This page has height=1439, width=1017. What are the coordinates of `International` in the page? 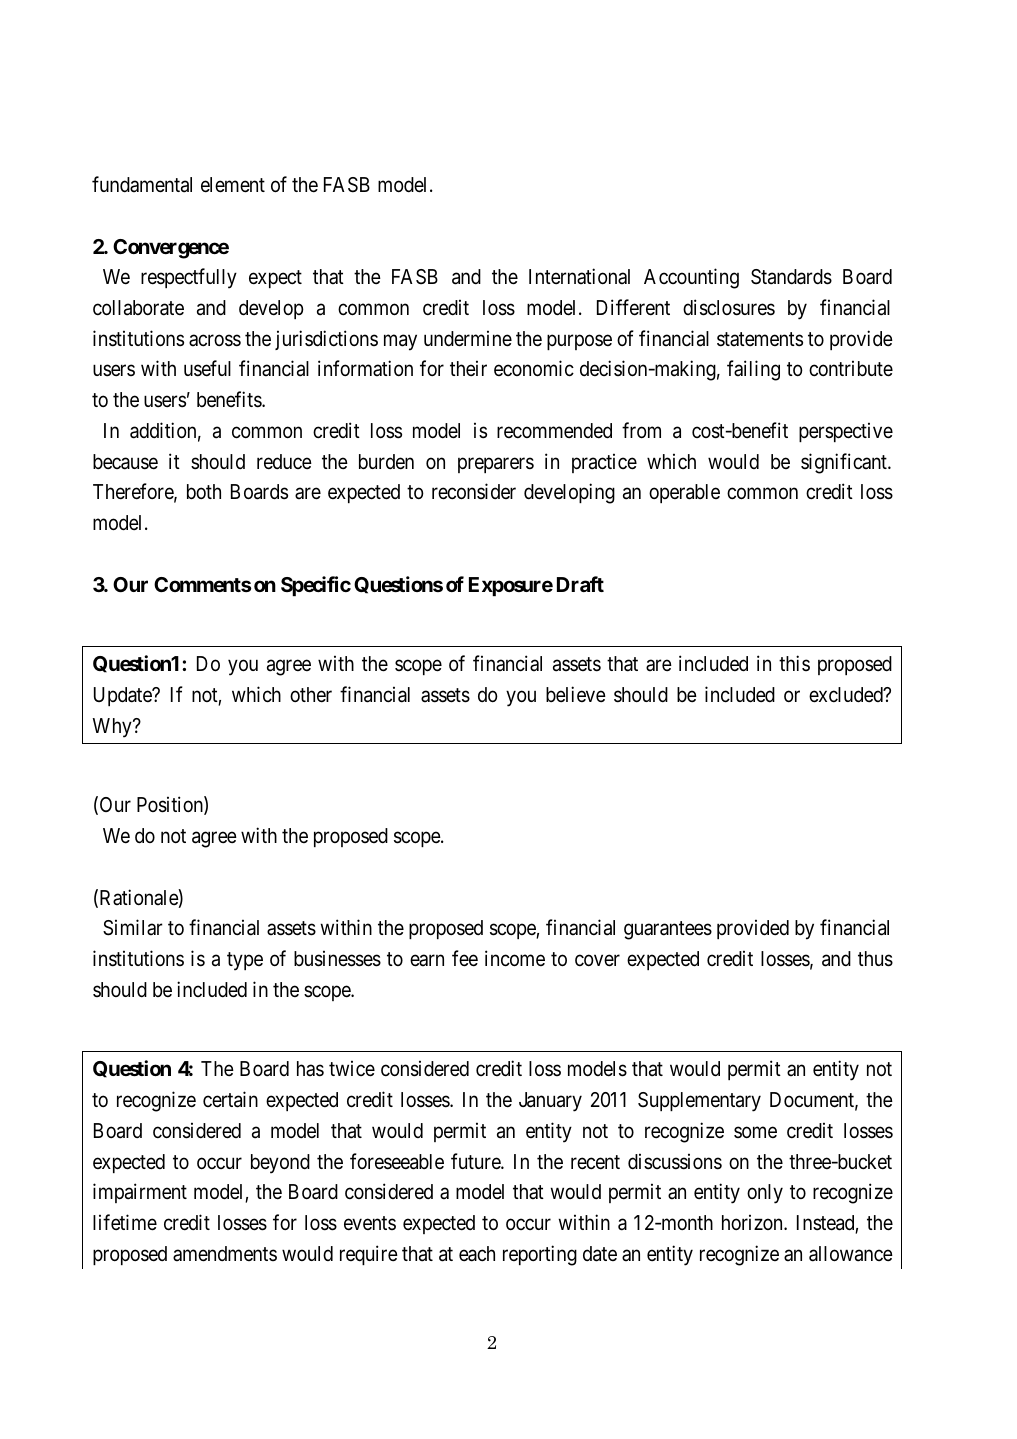 It's located at (579, 276).
